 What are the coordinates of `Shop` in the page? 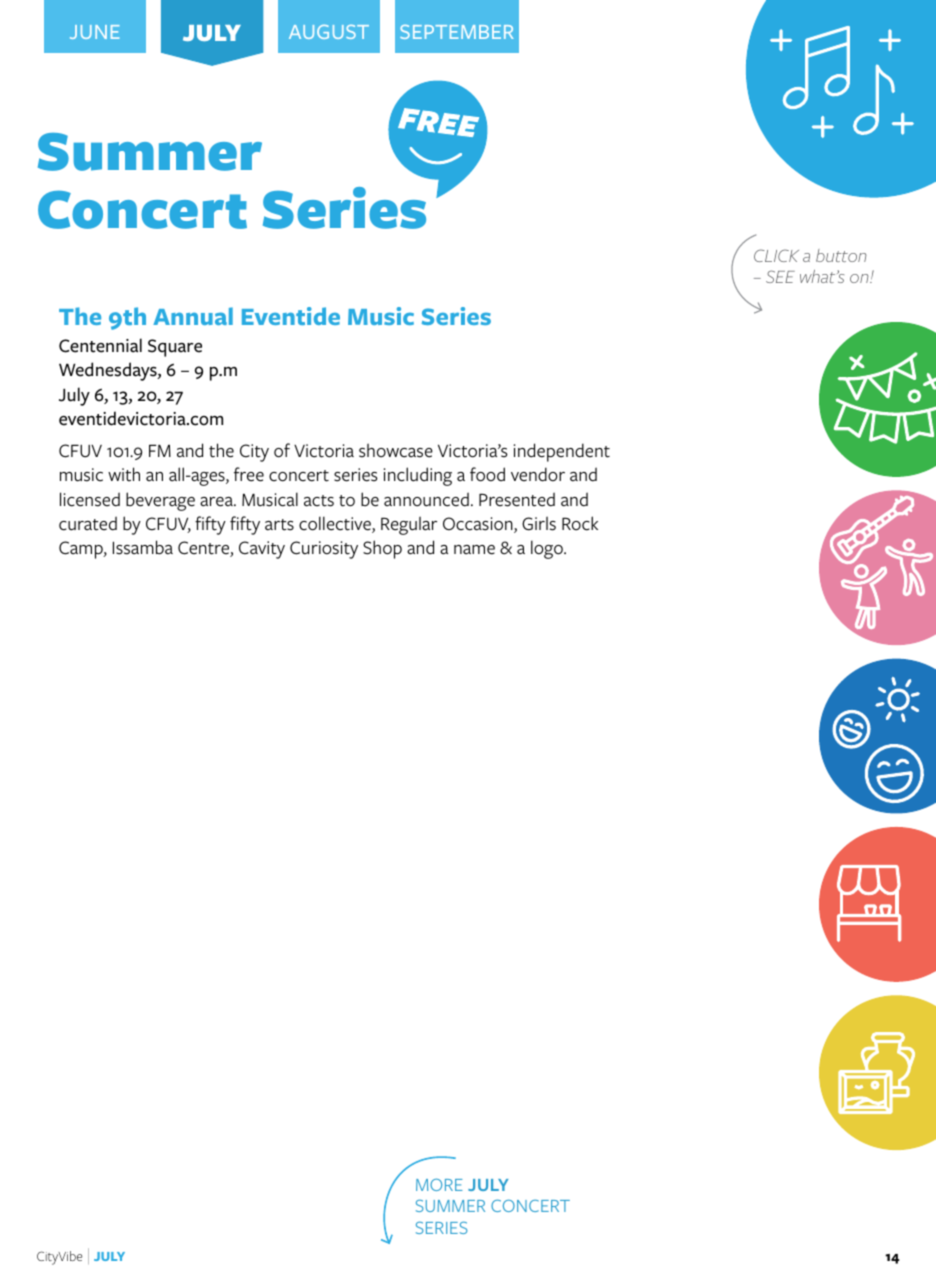 It's located at (382, 549).
